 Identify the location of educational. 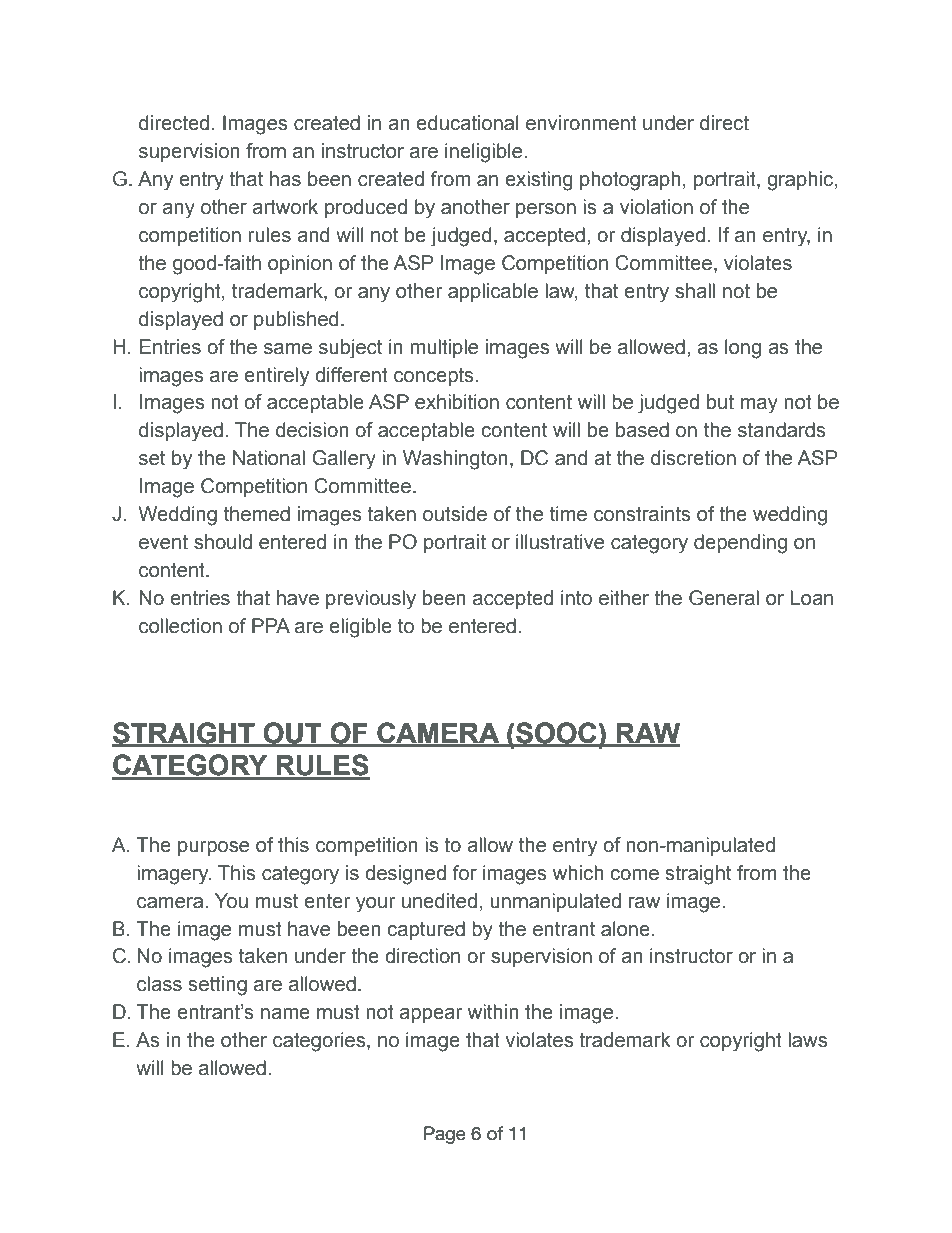
(467, 123).
